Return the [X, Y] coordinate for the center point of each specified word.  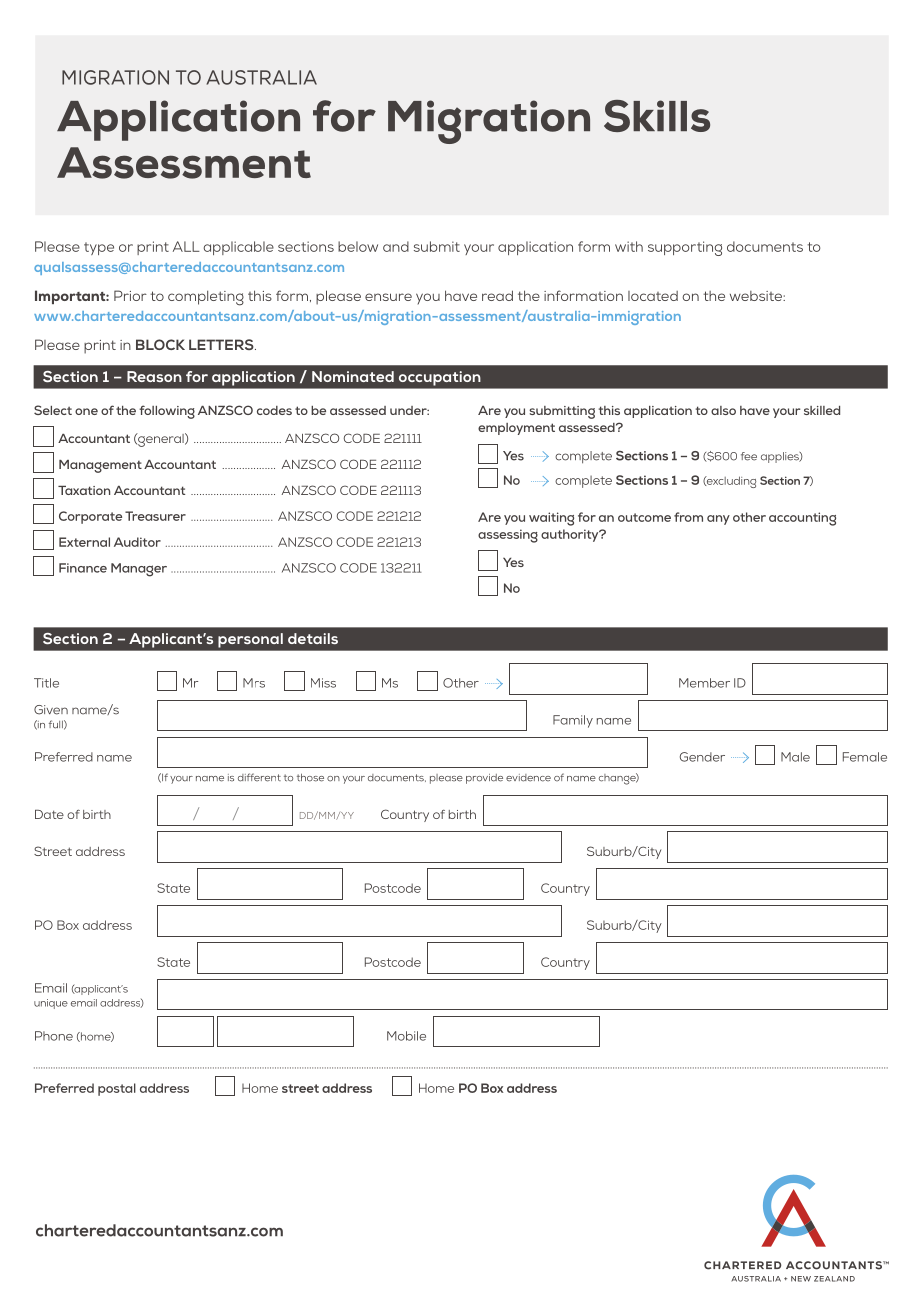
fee [749, 456]
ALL [186, 246]
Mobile [406, 1036]
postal [117, 1089]
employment [516, 429]
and [396, 246]
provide [484, 779]
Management [100, 466]
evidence [528, 778]
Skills [657, 116]
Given [51, 710]
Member [704, 683]
